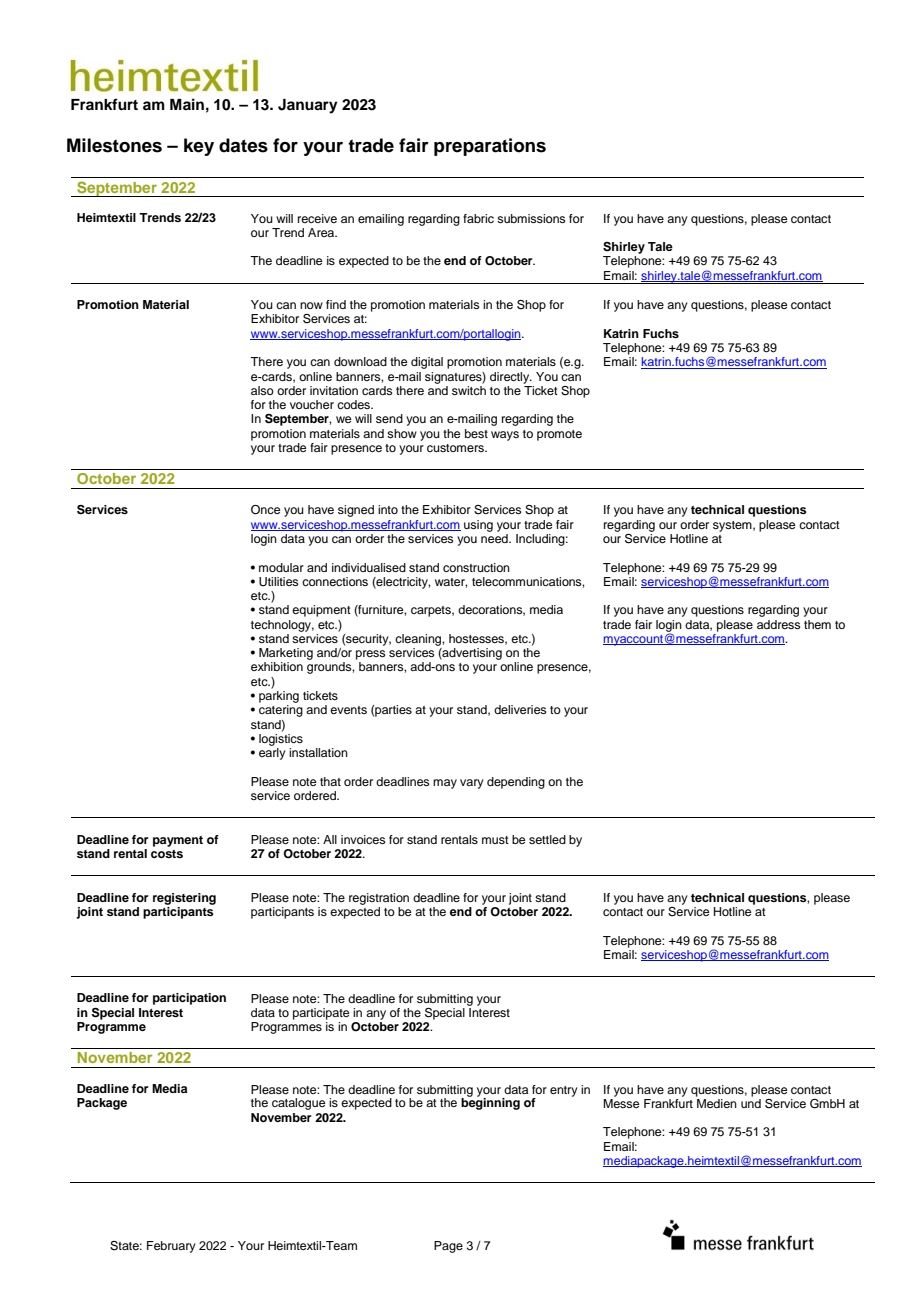 This screenshot has height=1308, width=924. What do you see at coordinates (490, 147) in the screenshot?
I see `preparations` at bounding box center [490, 147].
